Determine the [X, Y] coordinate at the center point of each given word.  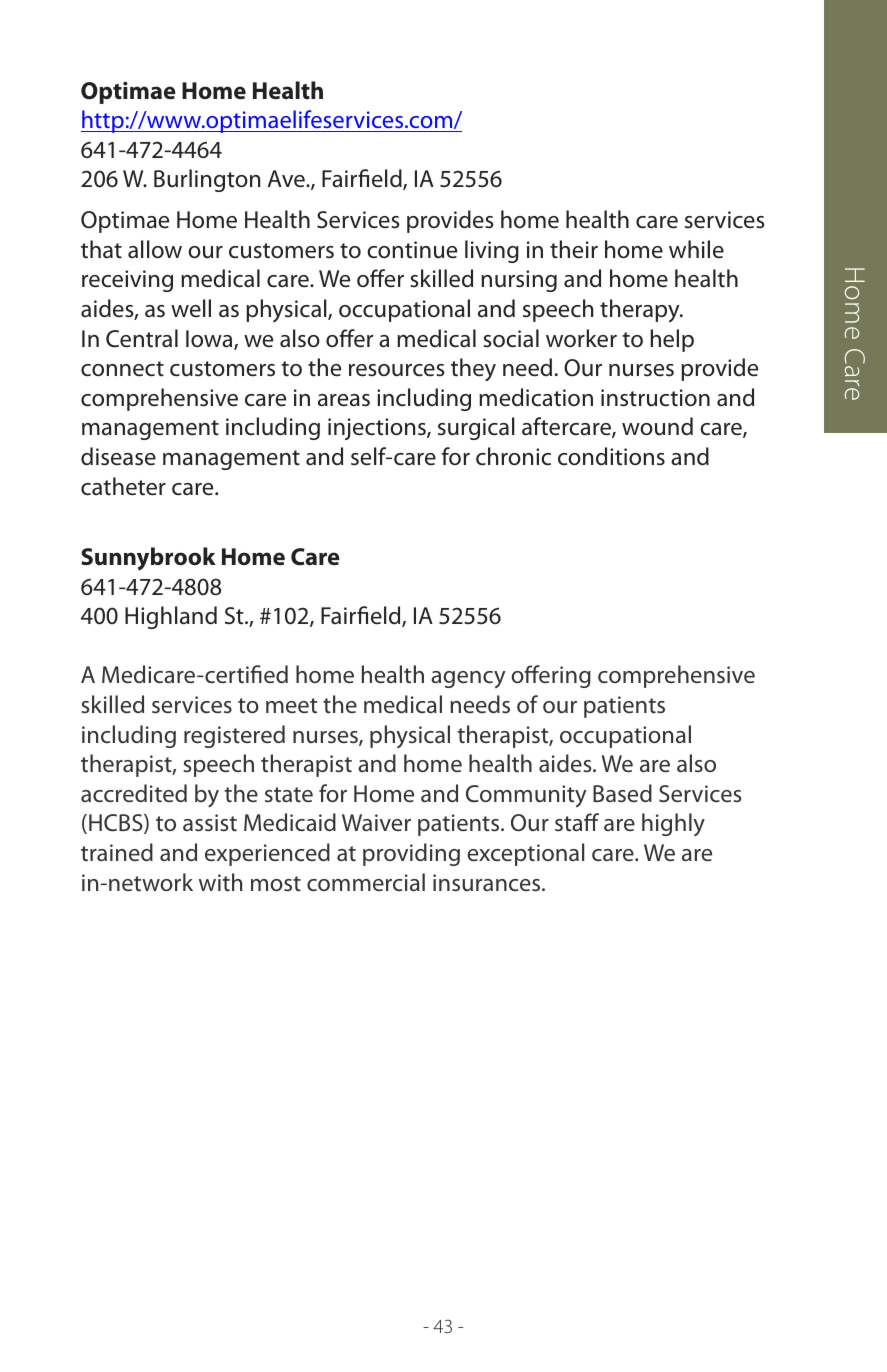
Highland [171, 617]
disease [118, 456]
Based [622, 793]
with [220, 882]
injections [378, 429]
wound [657, 426]
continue [412, 250]
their [574, 249]
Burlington [207, 180]
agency [468, 679]
